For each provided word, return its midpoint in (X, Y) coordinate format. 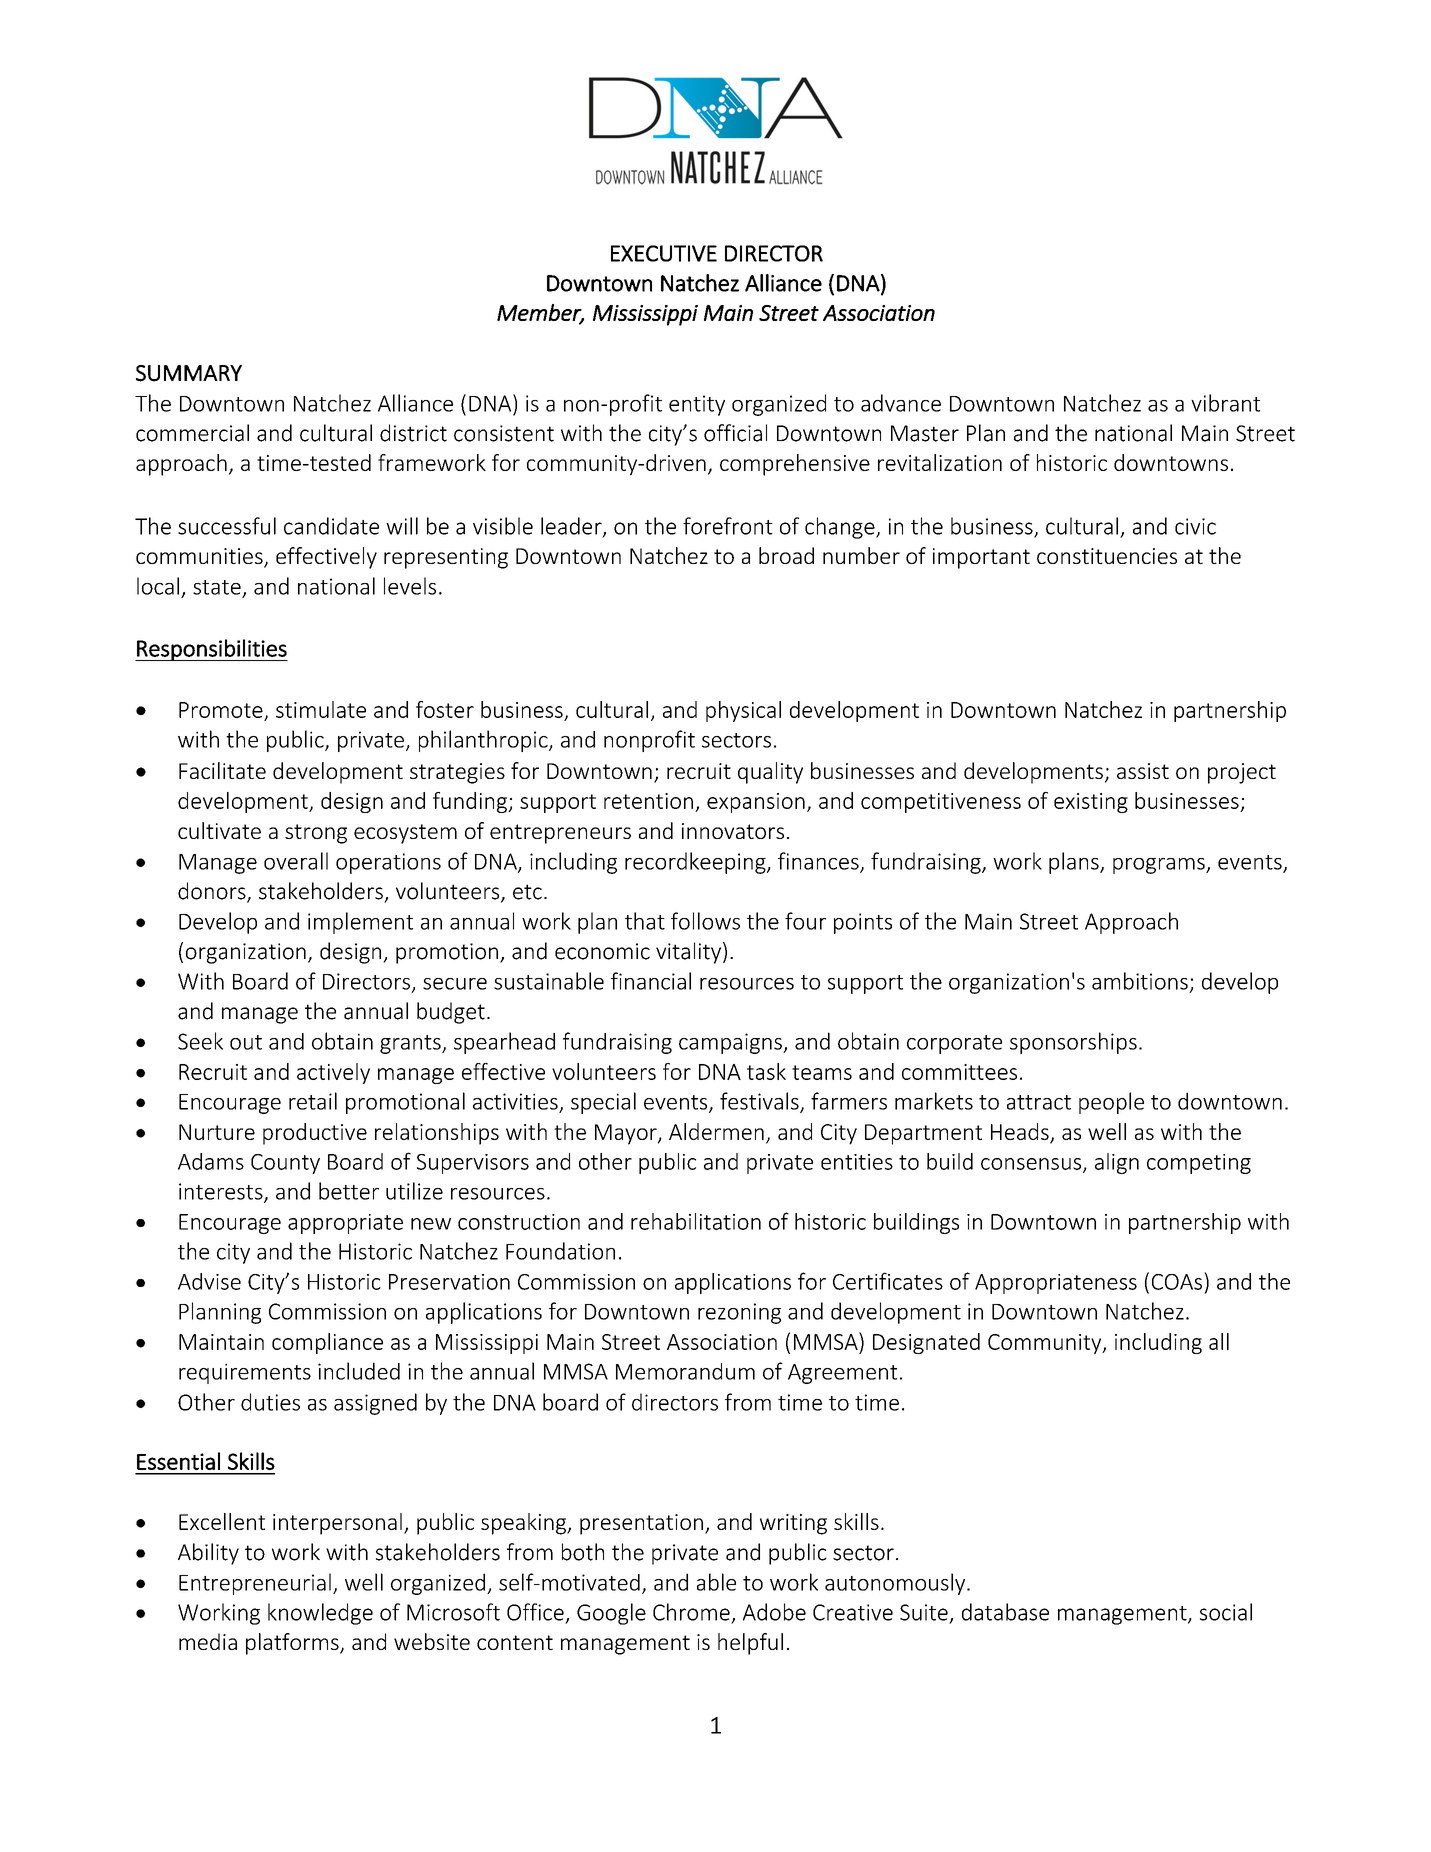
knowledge (320, 1614)
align (1117, 1163)
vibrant (1225, 403)
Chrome (691, 1612)
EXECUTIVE (664, 253)
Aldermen (716, 1131)
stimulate (321, 709)
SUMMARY (189, 373)
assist (1143, 771)
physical (743, 711)
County (285, 1164)
